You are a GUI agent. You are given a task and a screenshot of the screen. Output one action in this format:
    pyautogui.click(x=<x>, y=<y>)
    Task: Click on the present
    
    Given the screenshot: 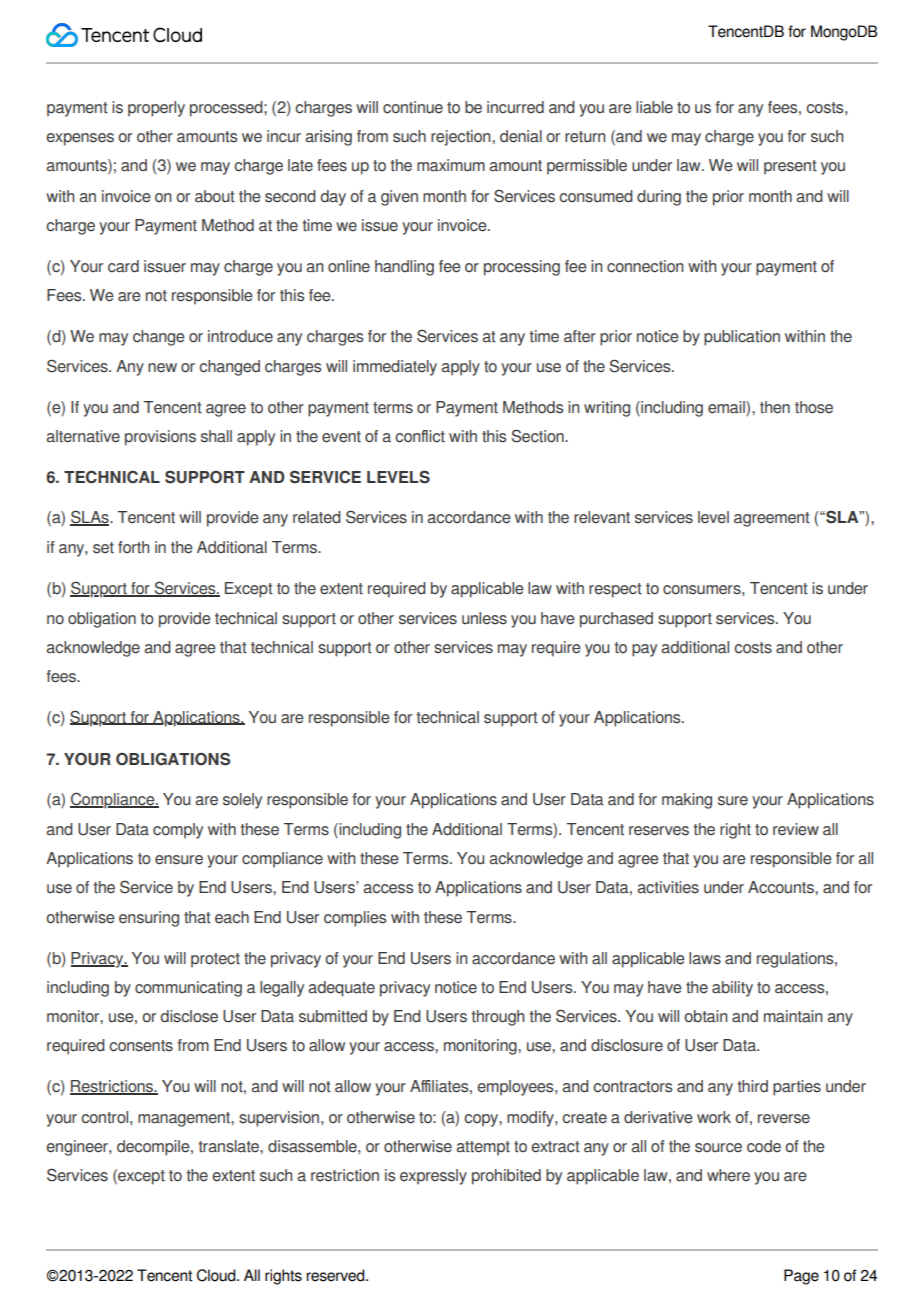 What is the action you would take?
    pyautogui.click(x=790, y=167)
